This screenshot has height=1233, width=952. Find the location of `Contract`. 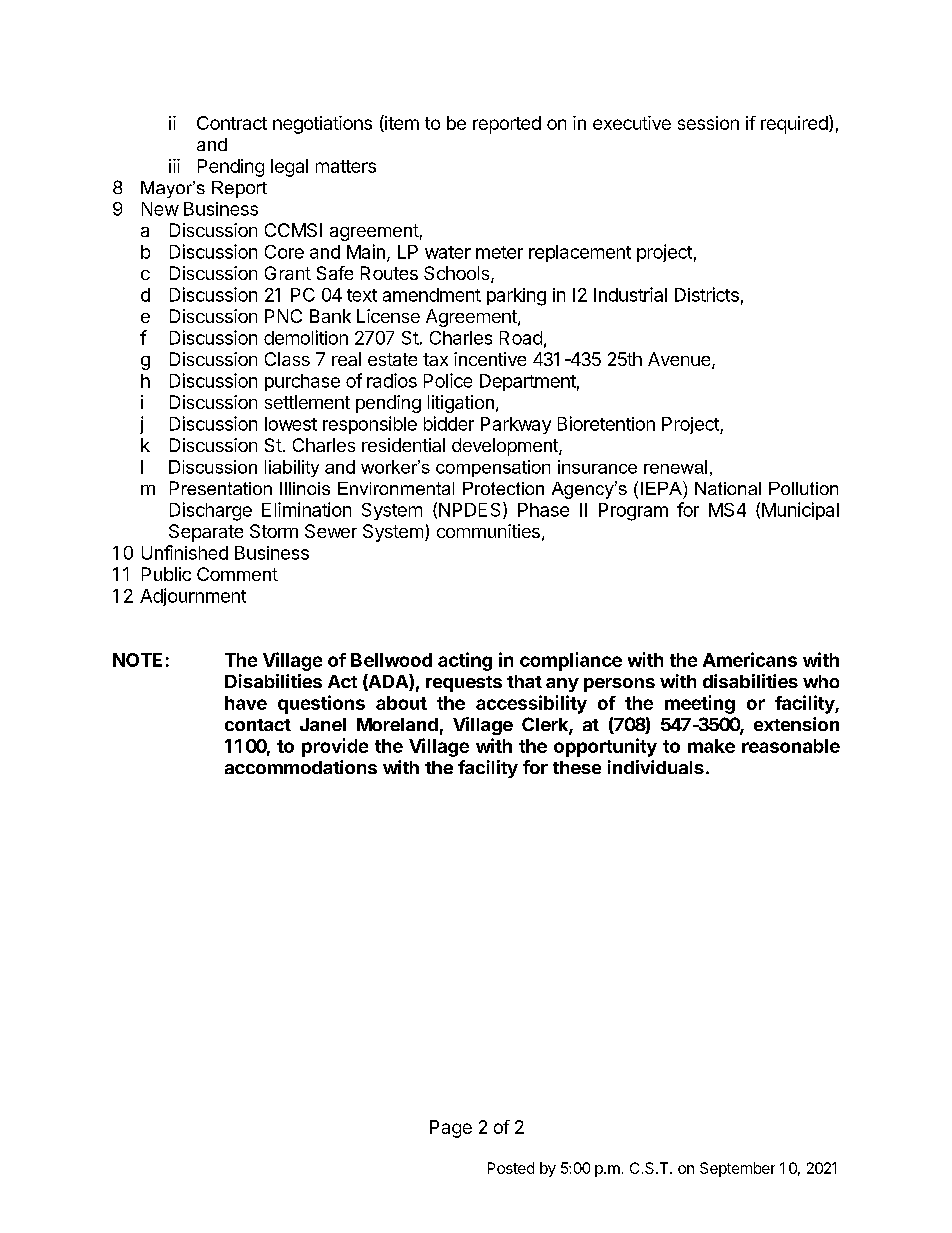

Contract is located at coordinates (232, 123).
